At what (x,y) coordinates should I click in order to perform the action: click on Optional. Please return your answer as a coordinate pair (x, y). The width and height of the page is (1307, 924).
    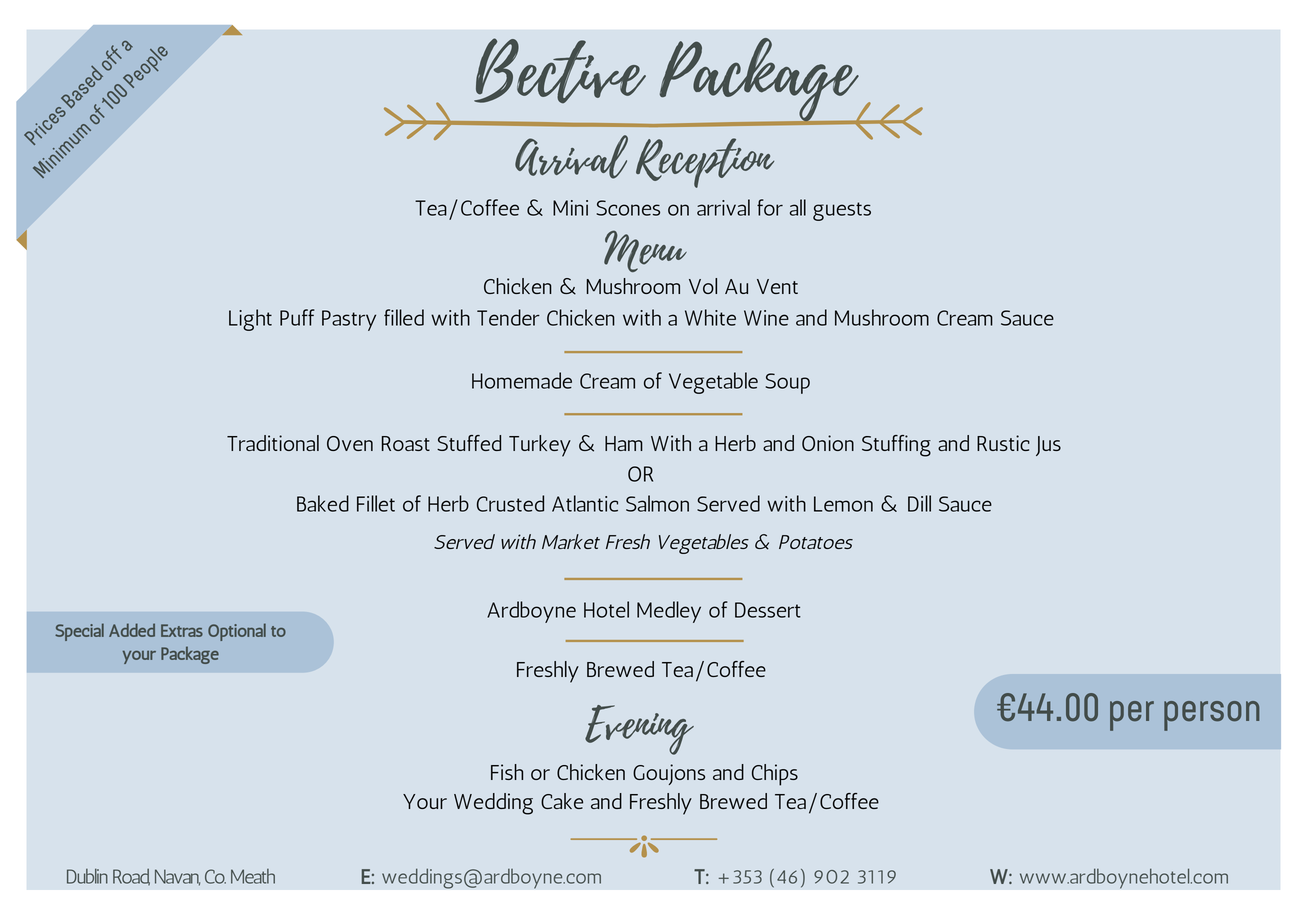
    Looking at the image, I should click on (237, 632).
